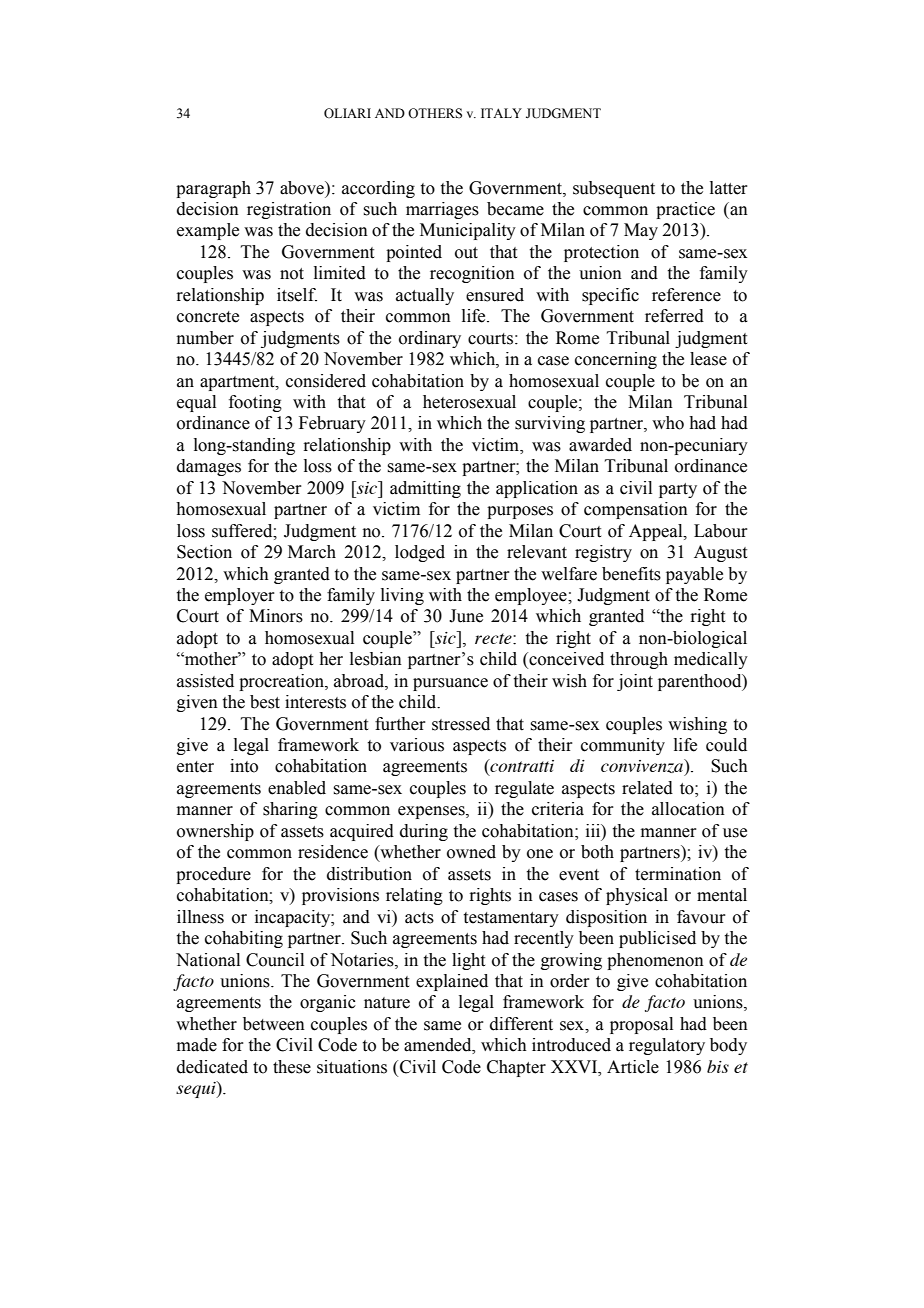 The image size is (924, 1308). I want to click on referred, so click(674, 316).
